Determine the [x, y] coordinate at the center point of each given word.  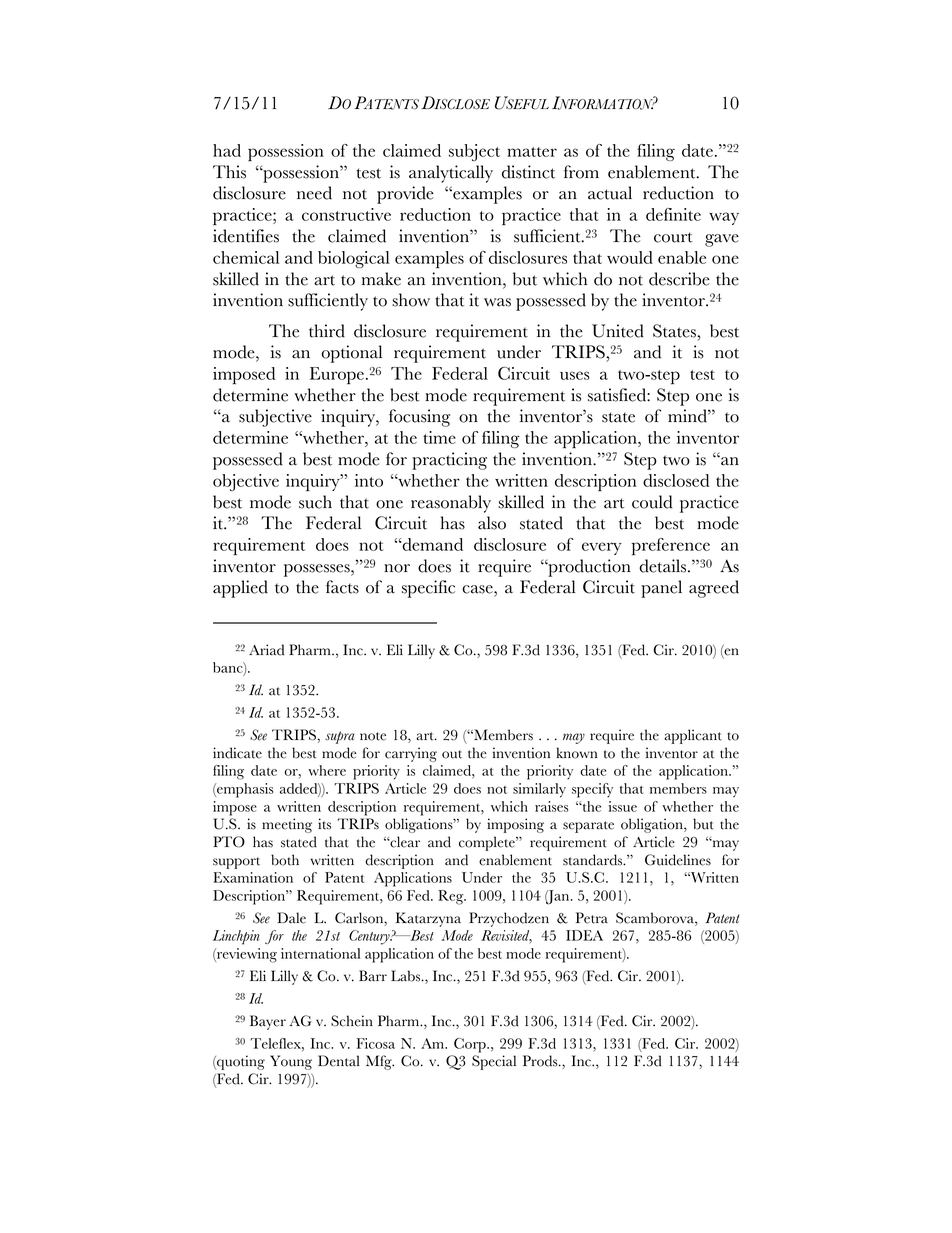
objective [246, 482]
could [652, 502]
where [327, 770]
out [452, 754]
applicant [693, 736]
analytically [451, 174]
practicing [449, 461]
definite [673, 214]
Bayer [268, 1022]
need [314, 193]
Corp [471, 1045]
